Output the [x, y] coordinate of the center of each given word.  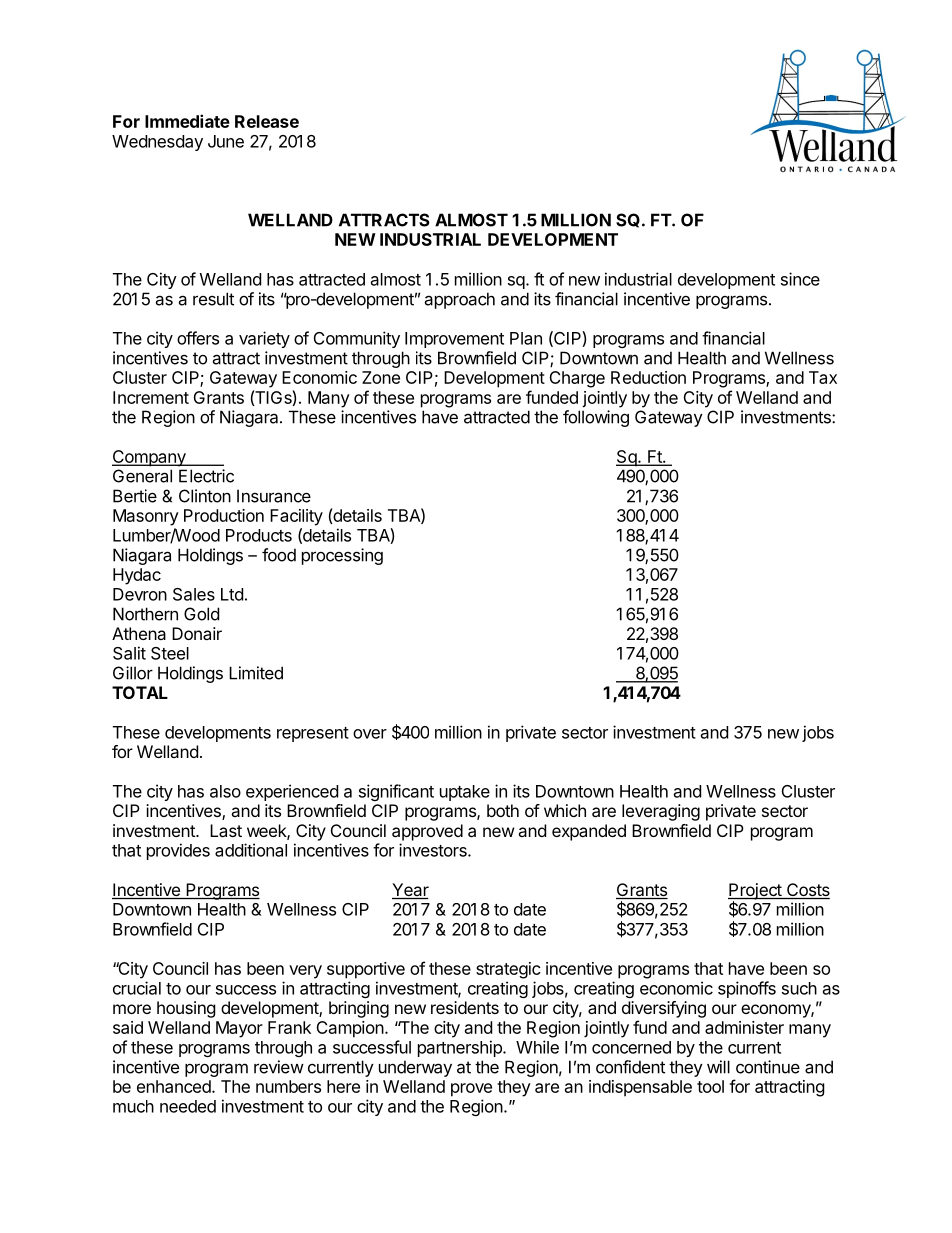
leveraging [661, 812]
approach [459, 300]
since [800, 279]
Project [755, 892]
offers [198, 338]
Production [224, 515]
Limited [256, 673]
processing [342, 556]
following [596, 418]
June [226, 141]
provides [178, 851]
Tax [823, 377]
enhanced [175, 1086]
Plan [526, 338]
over [370, 734]
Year [410, 891]
